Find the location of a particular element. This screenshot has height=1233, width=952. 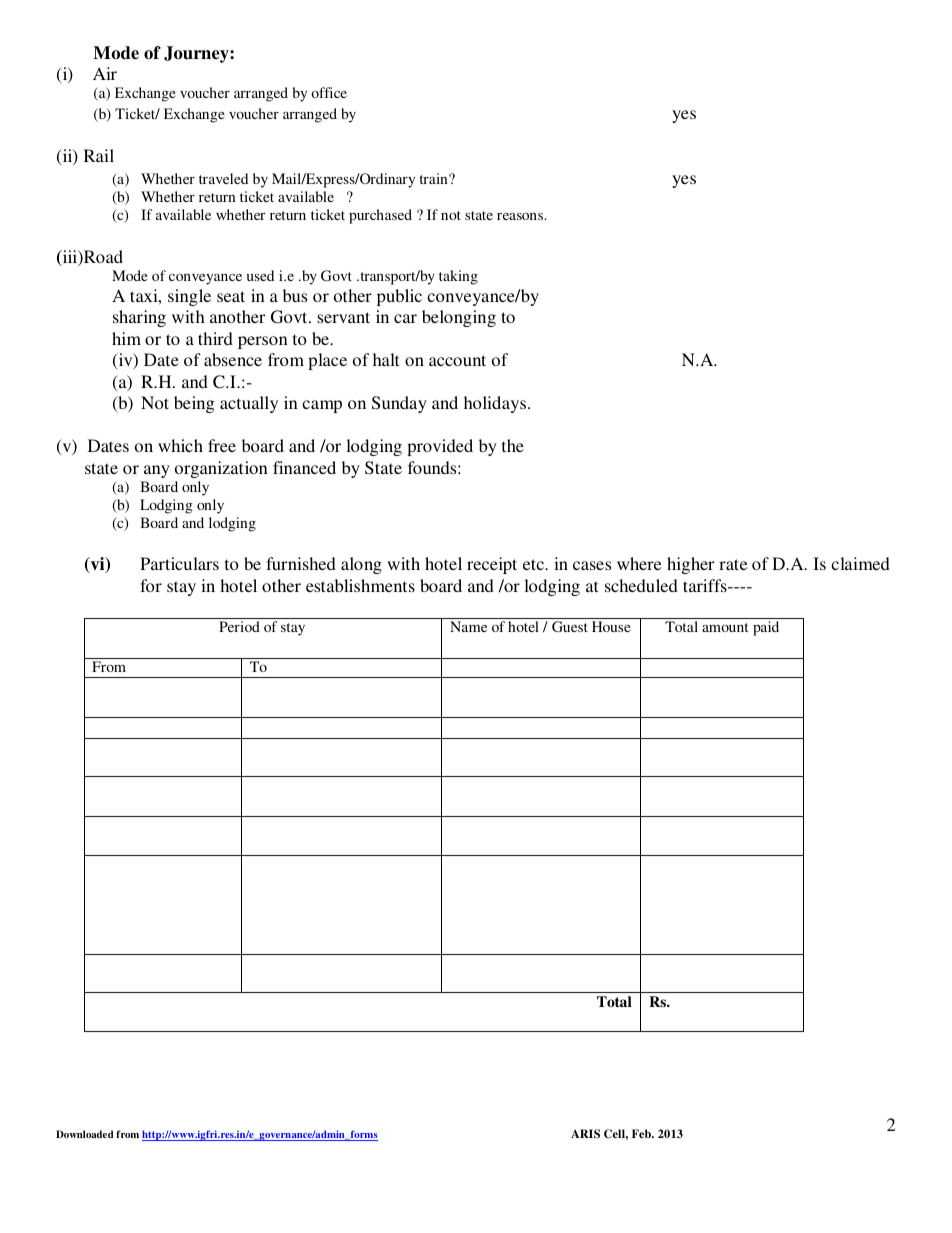

paid is located at coordinates (766, 628).
